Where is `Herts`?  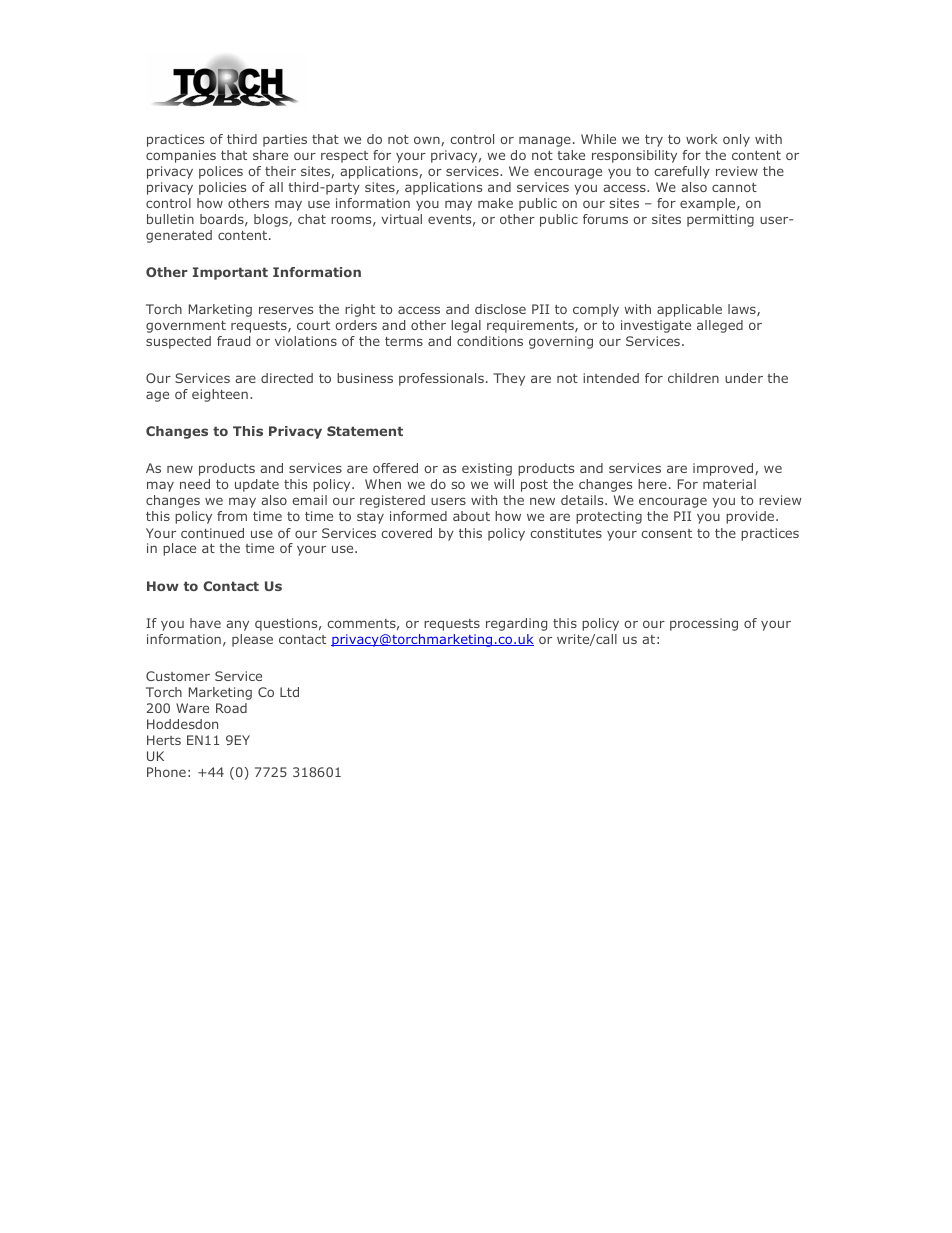
Herts is located at coordinates (164, 740).
